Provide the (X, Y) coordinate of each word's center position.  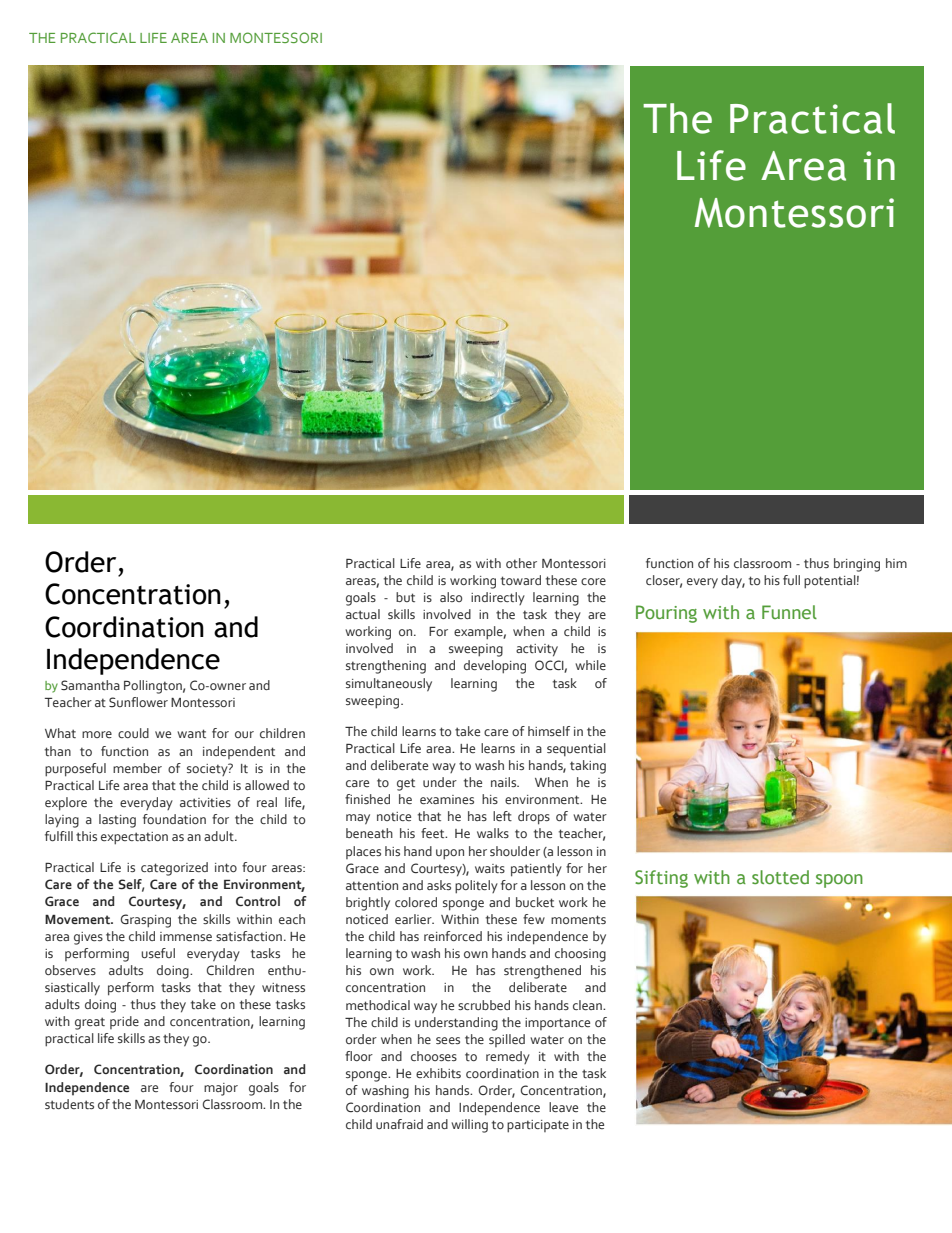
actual (363, 614)
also (451, 597)
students (69, 1104)
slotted (780, 877)
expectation (134, 838)
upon (450, 854)
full (791, 580)
